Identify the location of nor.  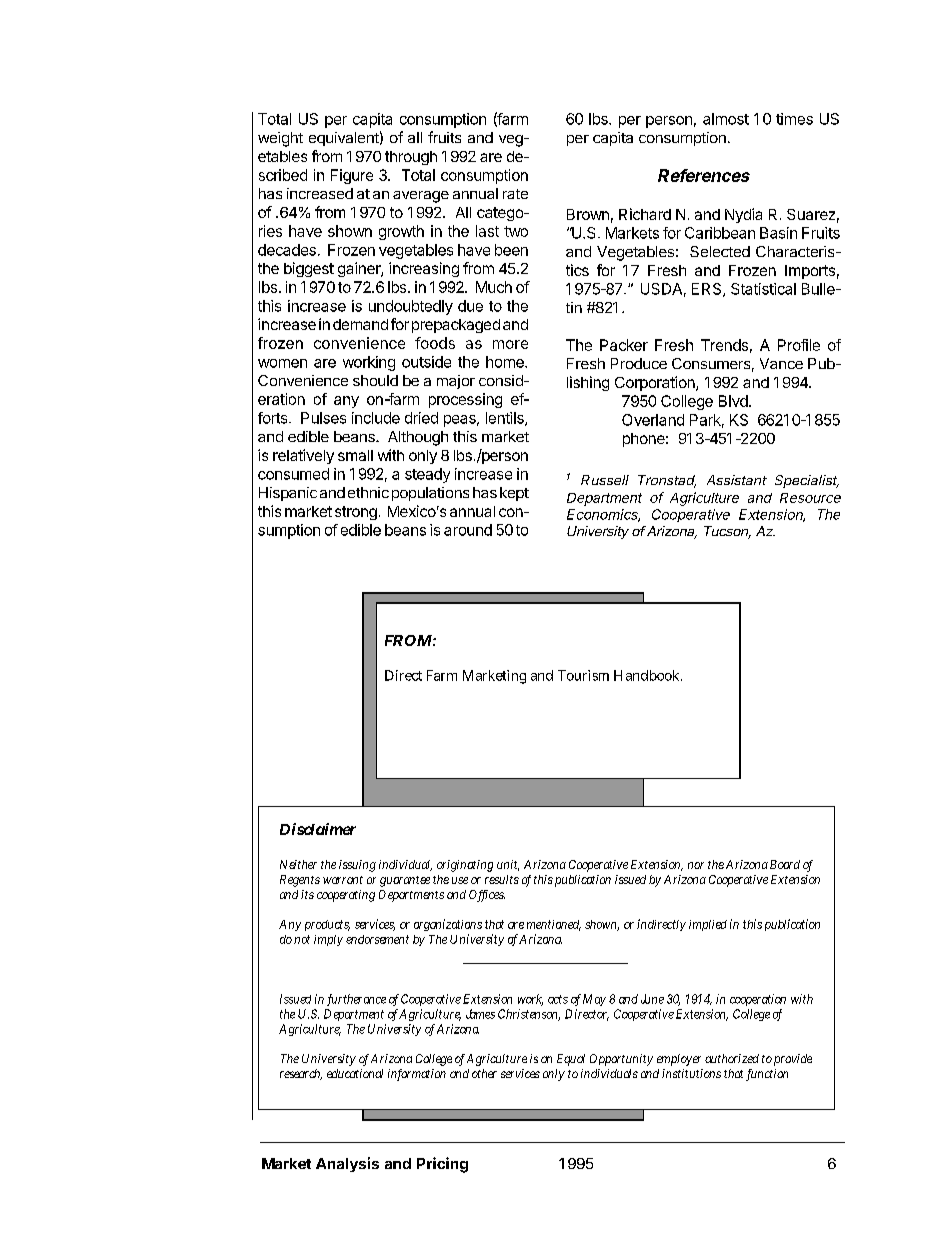
(696, 865).
